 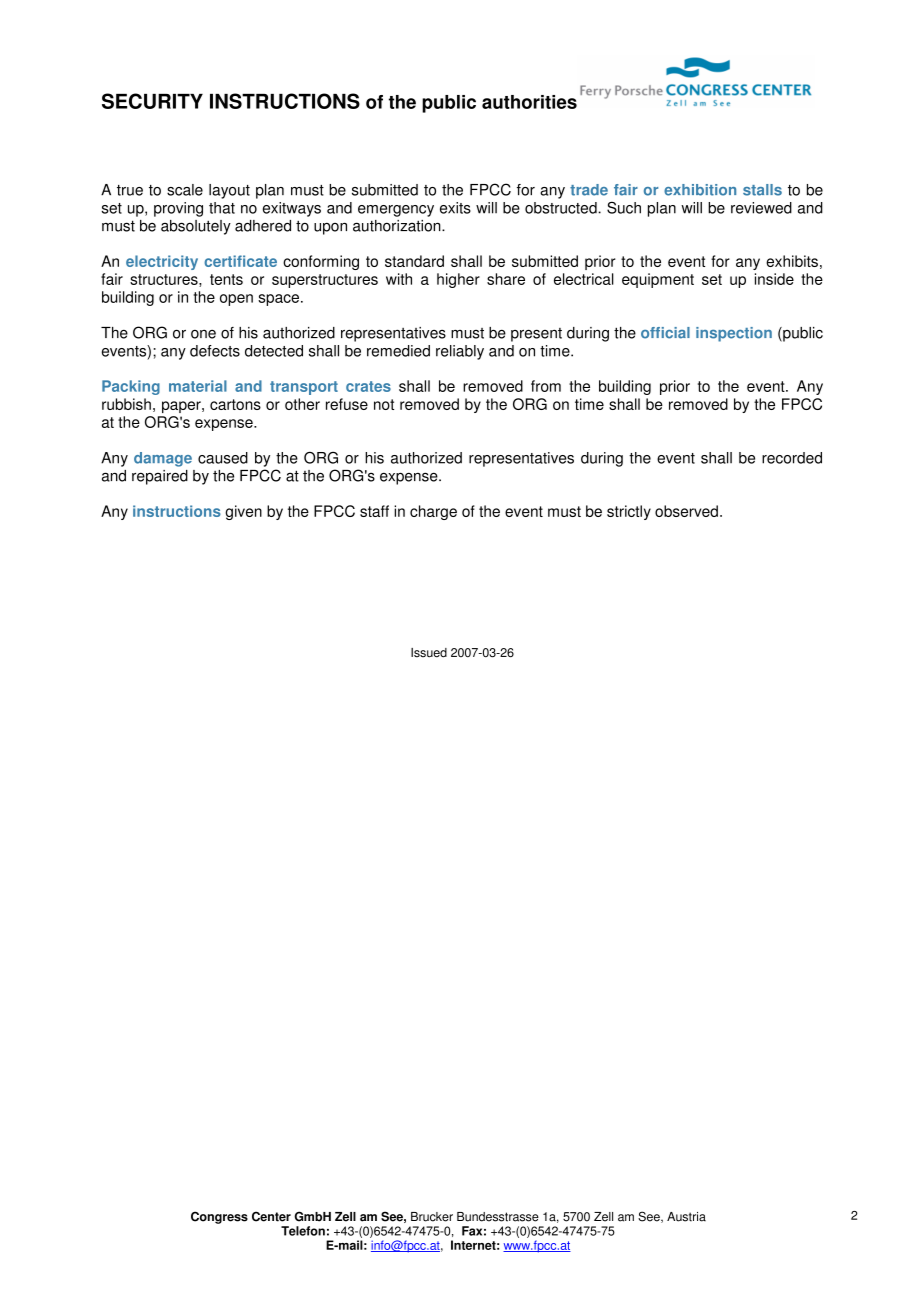 What do you see at coordinates (243, 512) in the page?
I see `given` at bounding box center [243, 512].
